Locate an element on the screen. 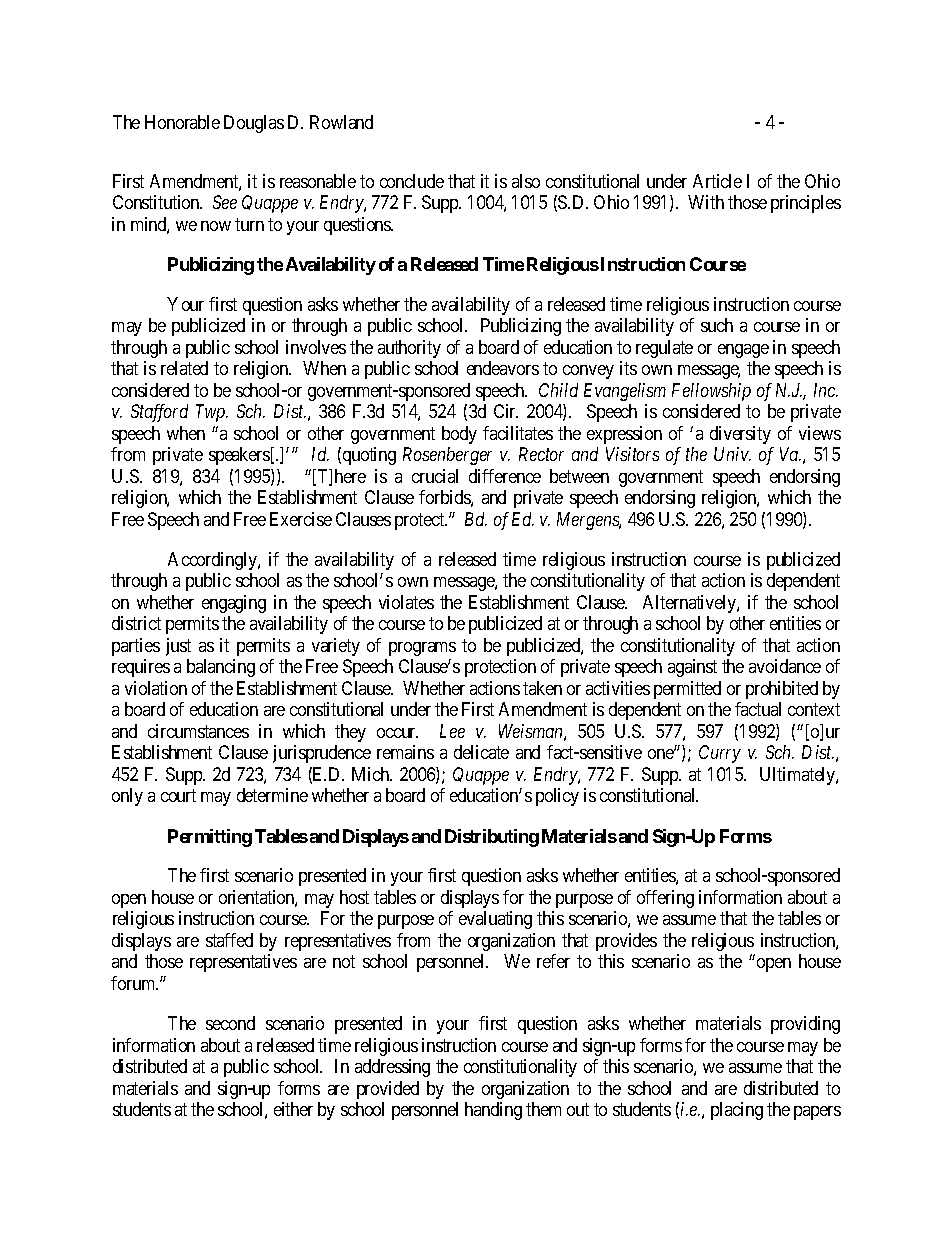 The width and height of the screenshot is (952, 1233). Honorable is located at coordinates (182, 122).
